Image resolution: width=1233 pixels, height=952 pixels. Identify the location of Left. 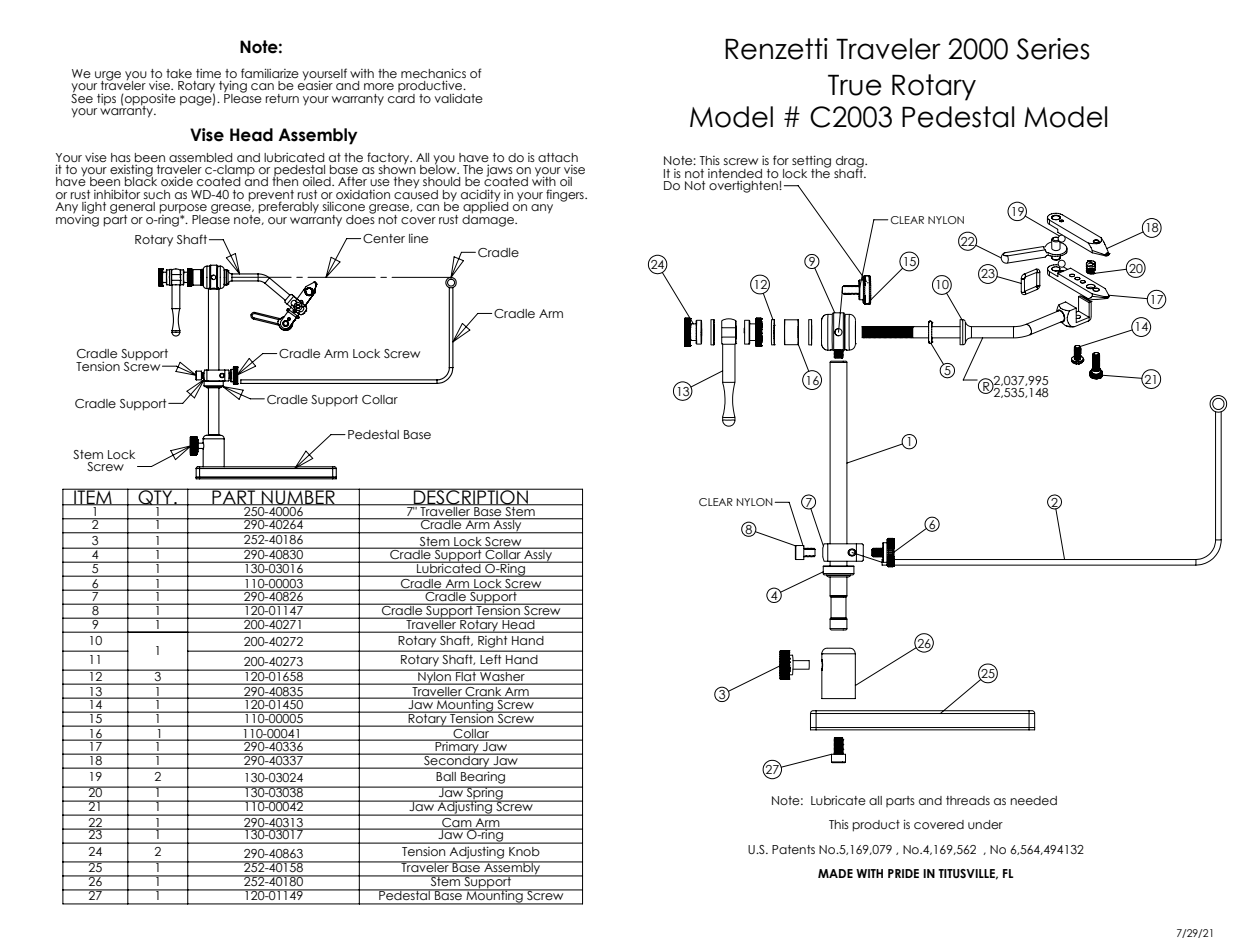
(491, 659).
